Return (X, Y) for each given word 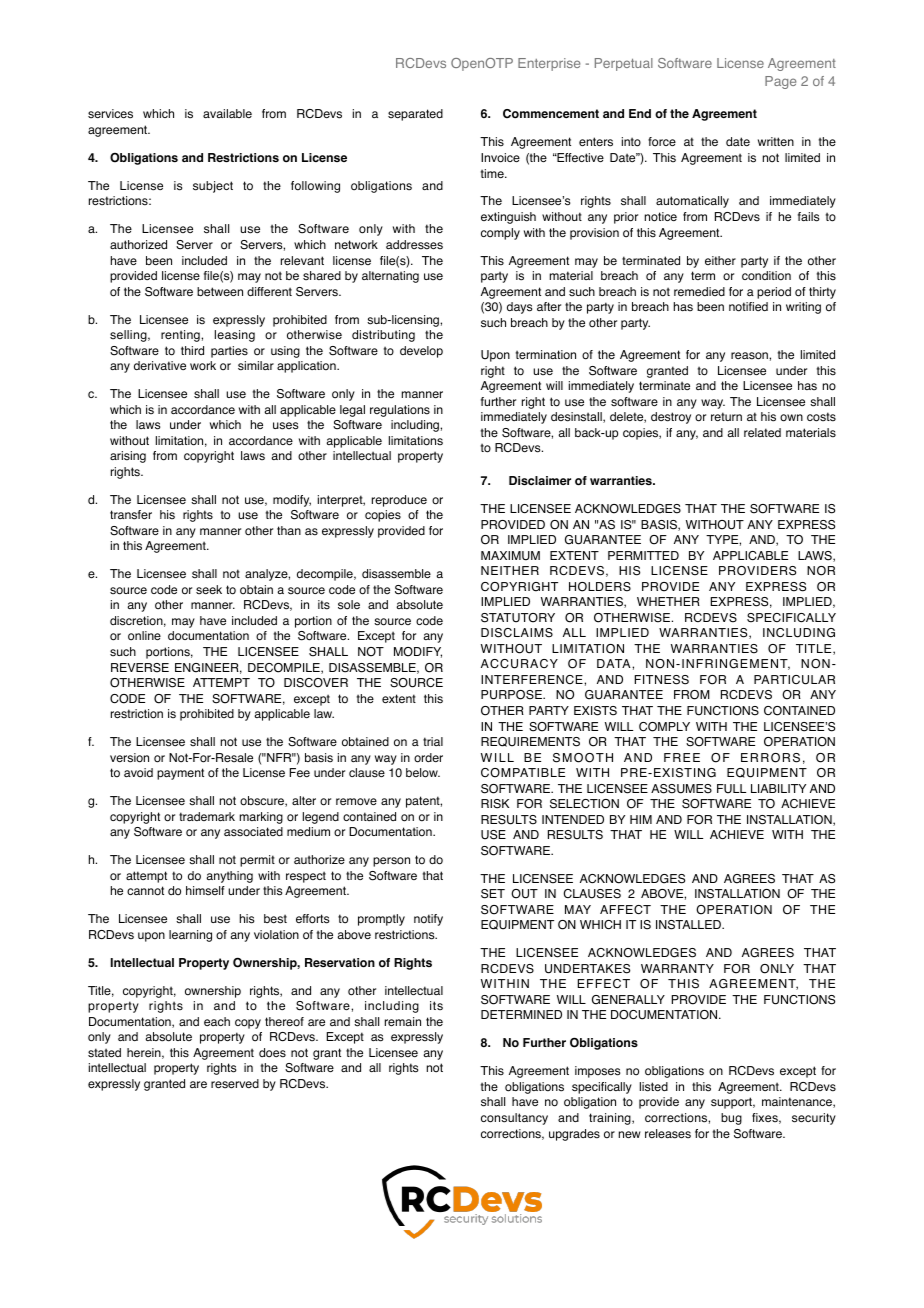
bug (731, 1119)
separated (415, 115)
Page (780, 82)
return (726, 416)
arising (128, 457)
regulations (400, 411)
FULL (731, 789)
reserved (235, 1084)
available (227, 113)
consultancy (514, 1119)
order (428, 758)
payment (180, 774)
